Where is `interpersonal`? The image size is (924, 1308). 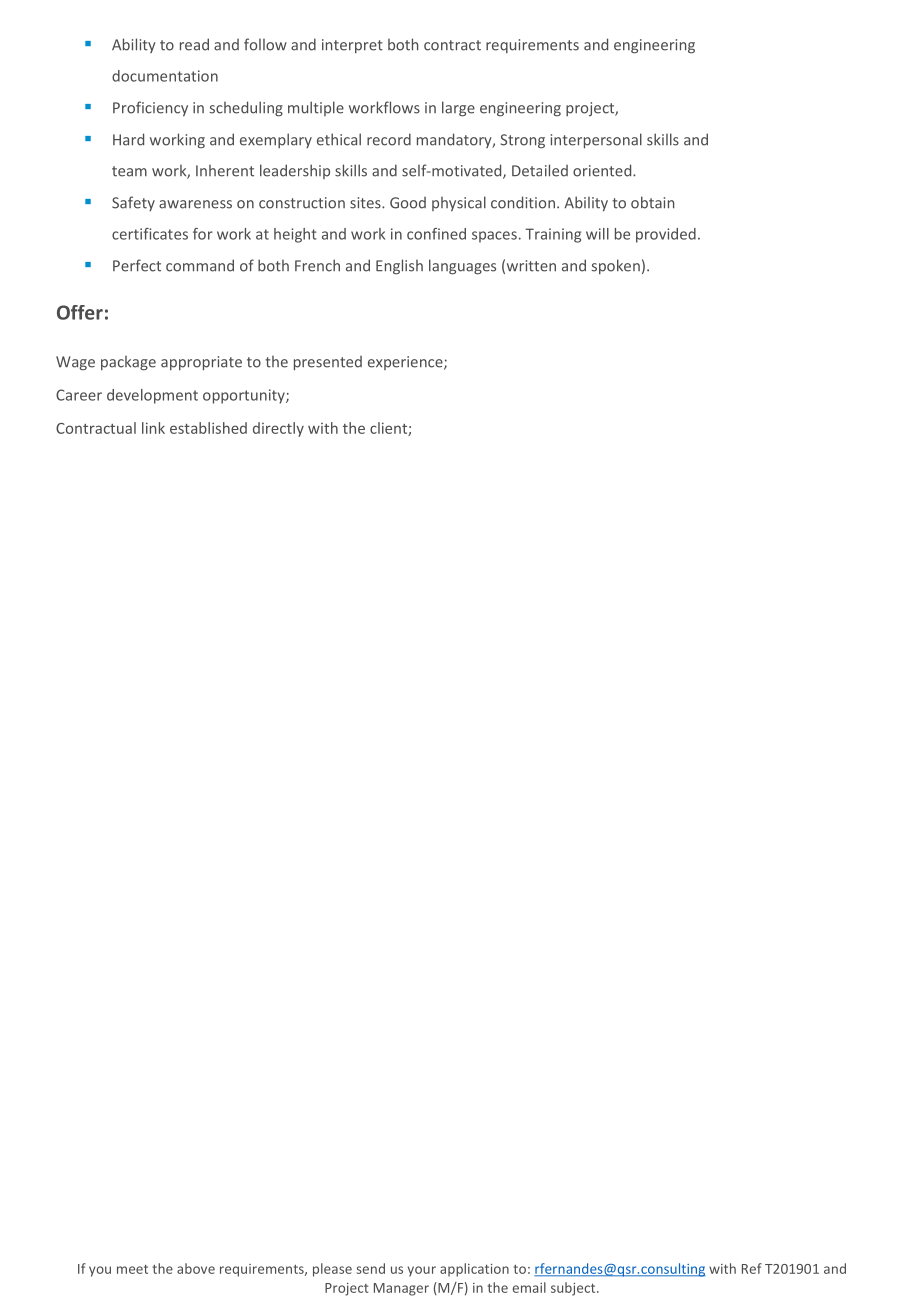 interpersonal is located at coordinates (596, 141).
